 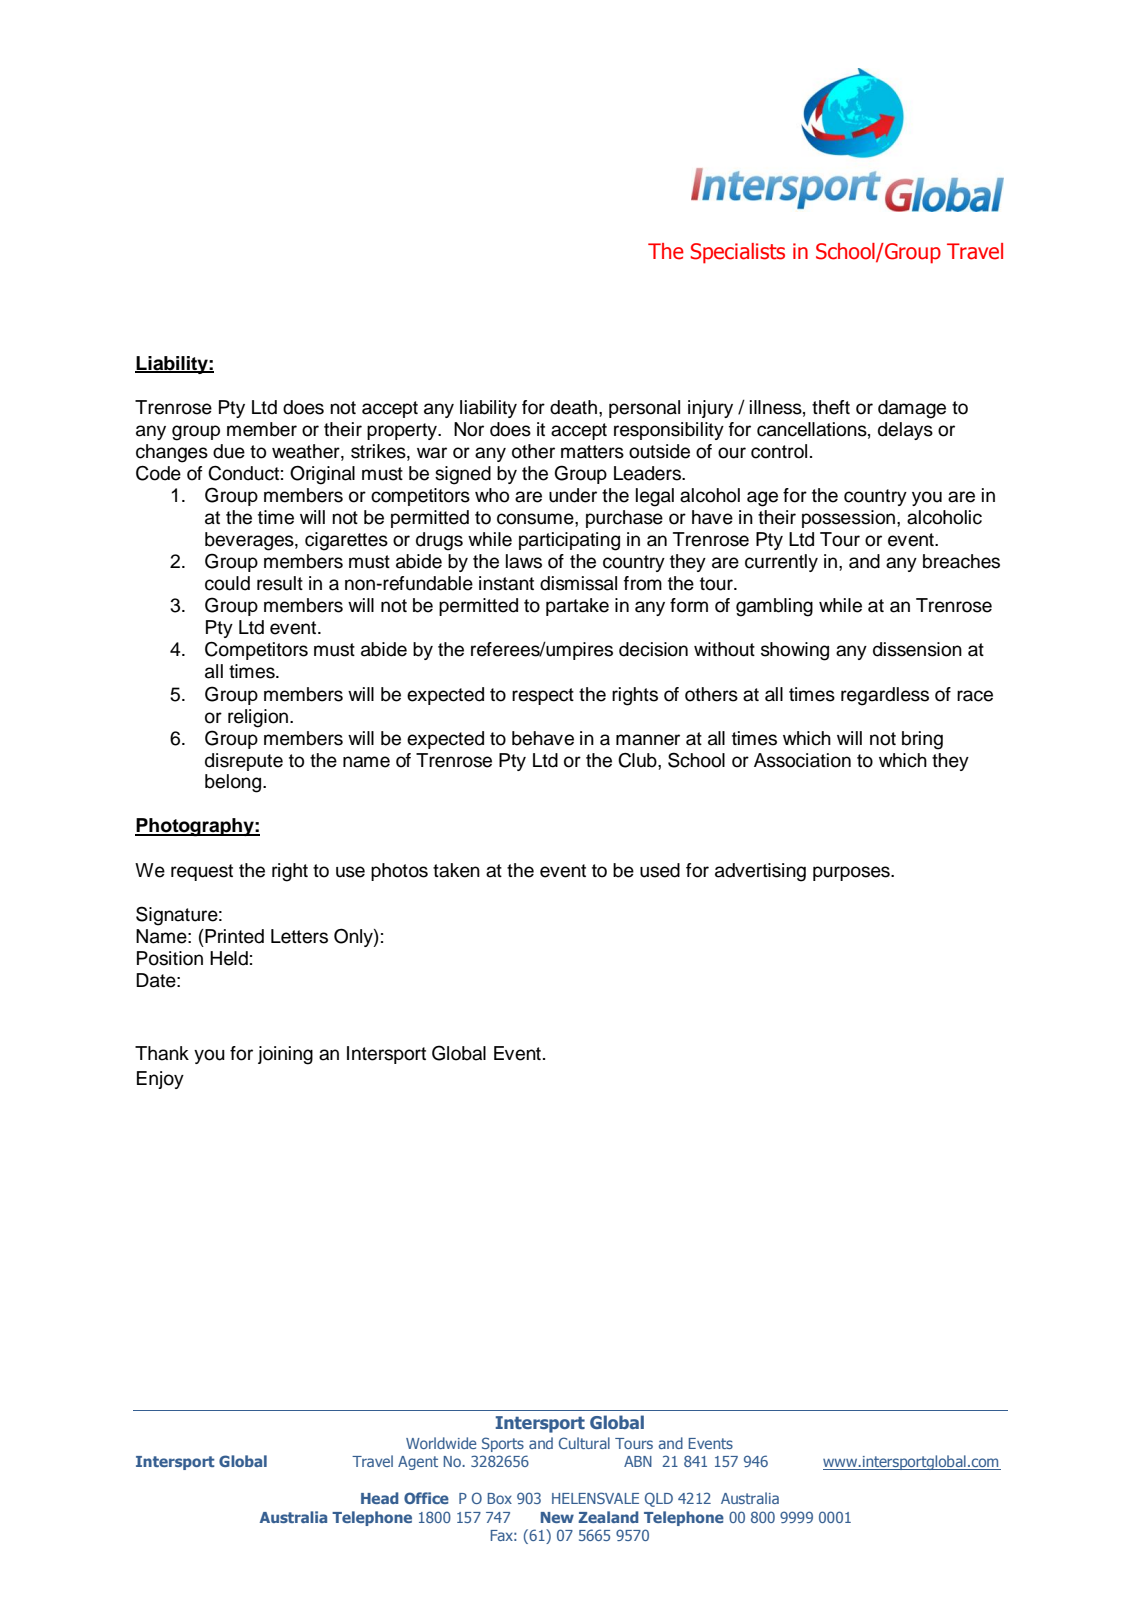 I want to click on religion, so click(x=259, y=718).
